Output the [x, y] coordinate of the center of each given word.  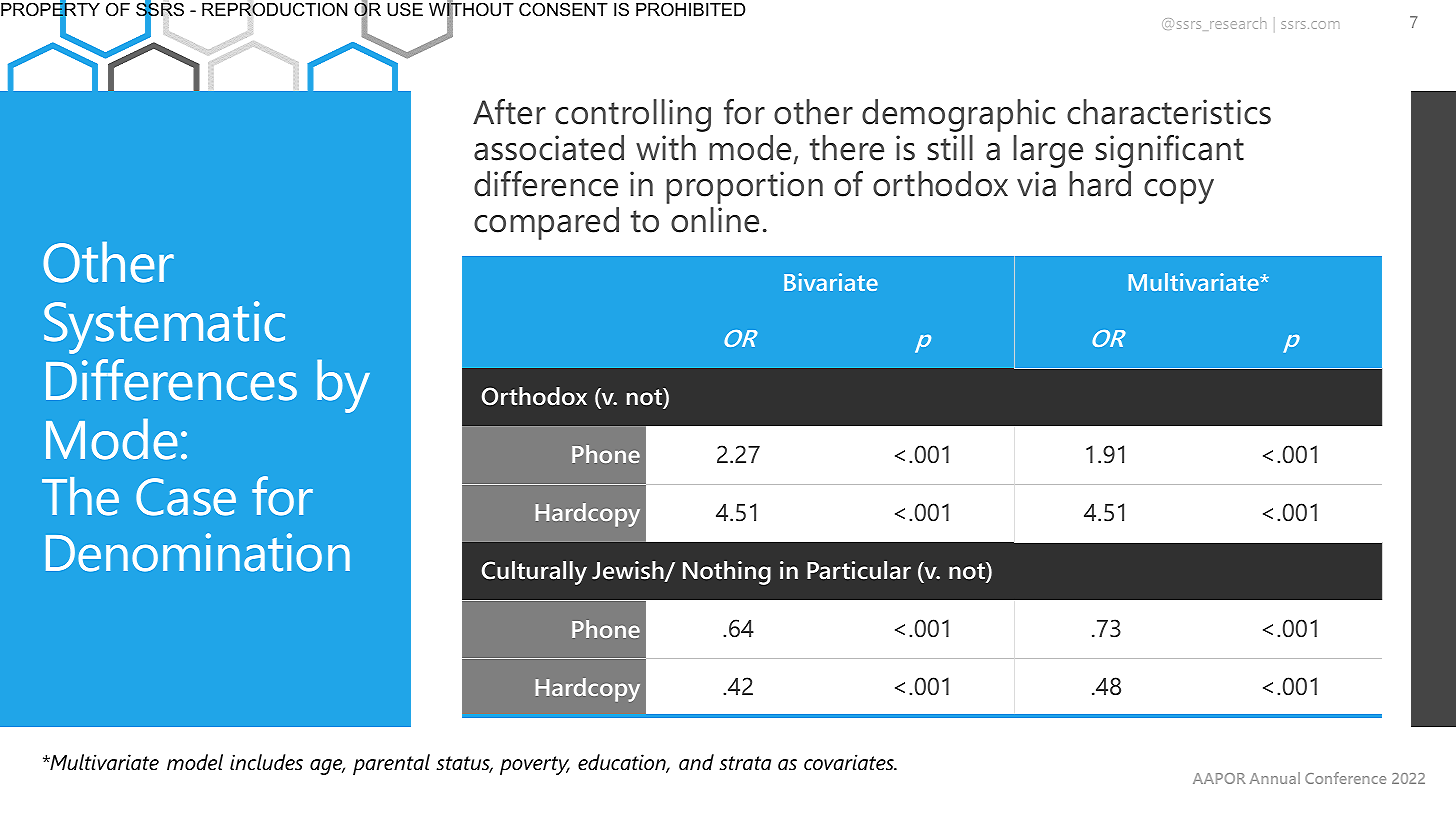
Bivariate [831, 282]
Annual [1275, 778]
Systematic [164, 327]
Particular [859, 570]
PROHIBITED [690, 9]
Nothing [727, 573]
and [696, 762]
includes [266, 762]
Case [186, 497]
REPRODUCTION [274, 9]
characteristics [1169, 112]
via [1036, 184]
